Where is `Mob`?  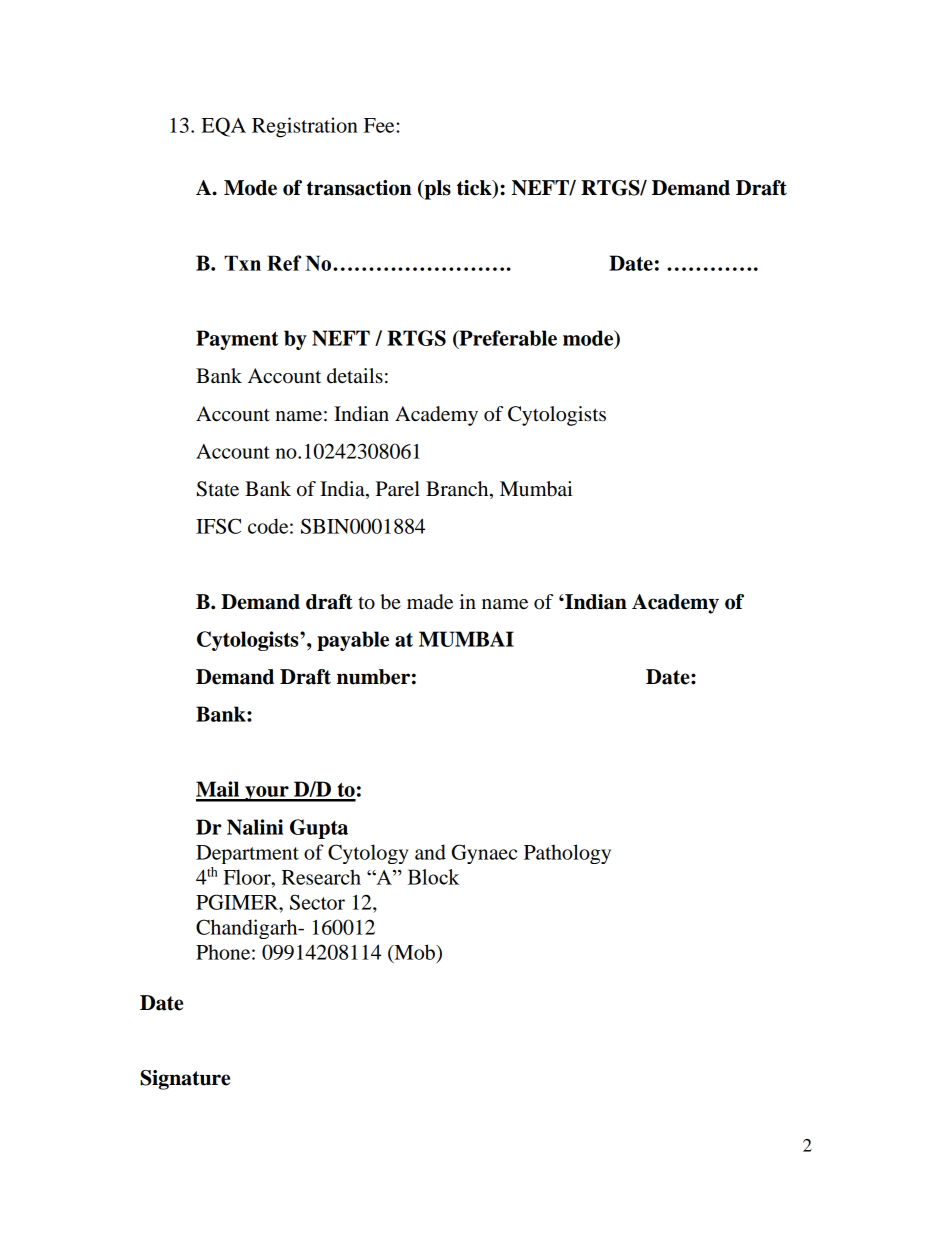 Mob is located at coordinates (414, 953).
